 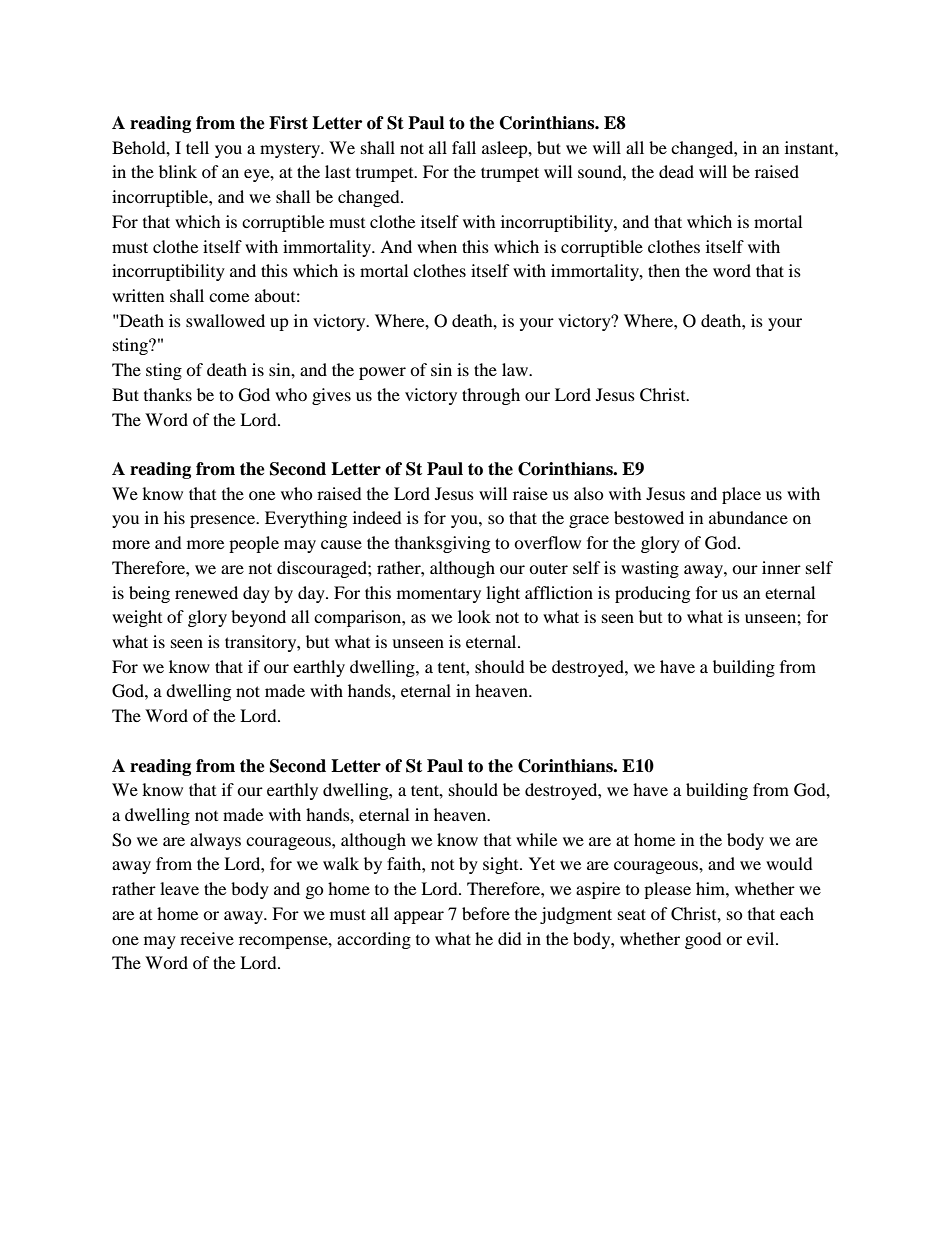 I want to click on abundance, so click(x=748, y=517).
